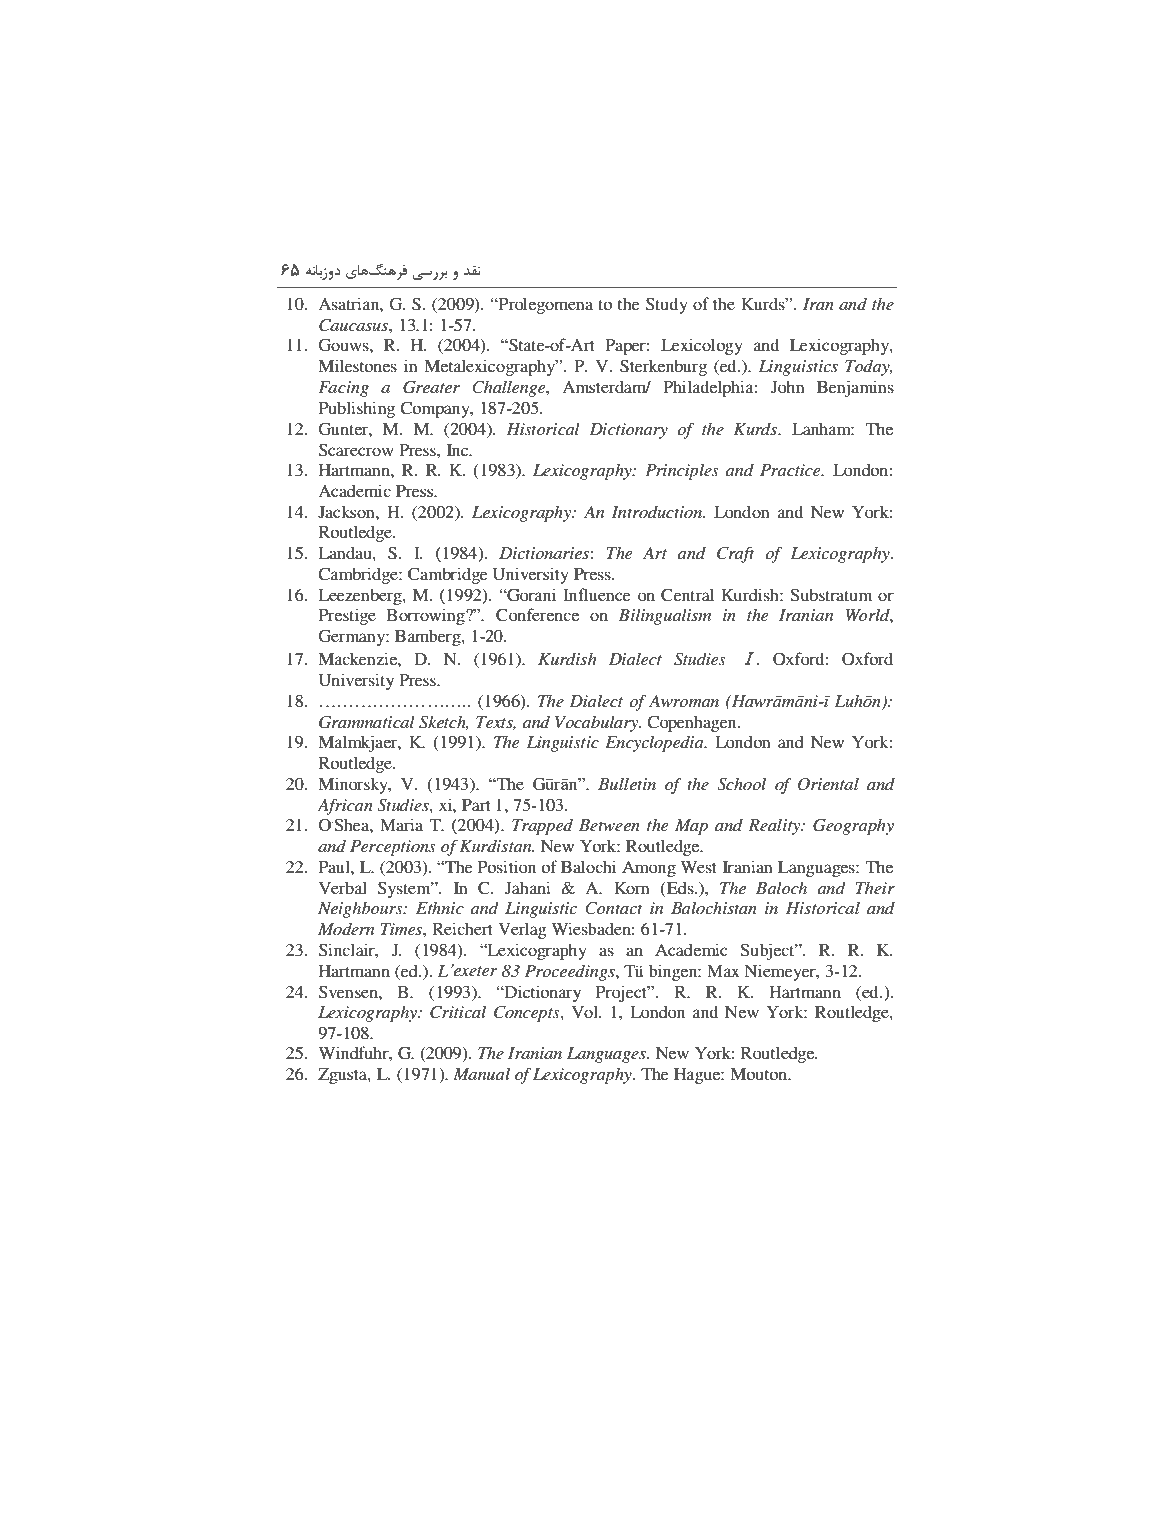 The width and height of the image is (1175, 1520). What do you see at coordinates (367, 722) in the image?
I see `Grammatical` at bounding box center [367, 722].
